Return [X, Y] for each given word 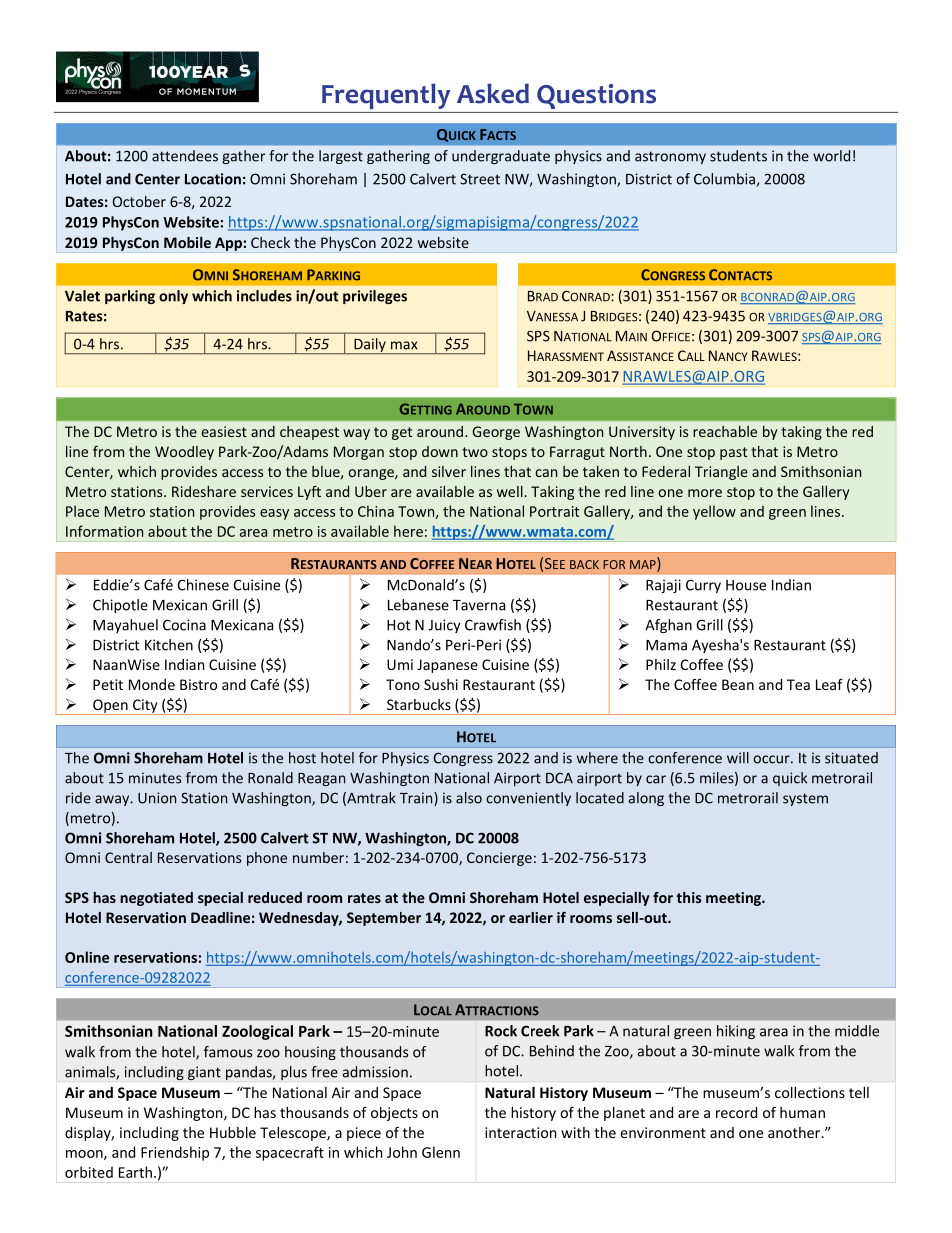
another [795, 1132]
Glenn [441, 1152]
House [746, 585]
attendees [185, 156]
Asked [493, 93]
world [831, 156]
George [496, 433]
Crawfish [493, 625]
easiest [224, 431]
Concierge [499, 859]
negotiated [156, 899]
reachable [725, 431]
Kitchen [169, 645]
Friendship [175, 1153]
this [689, 897]
